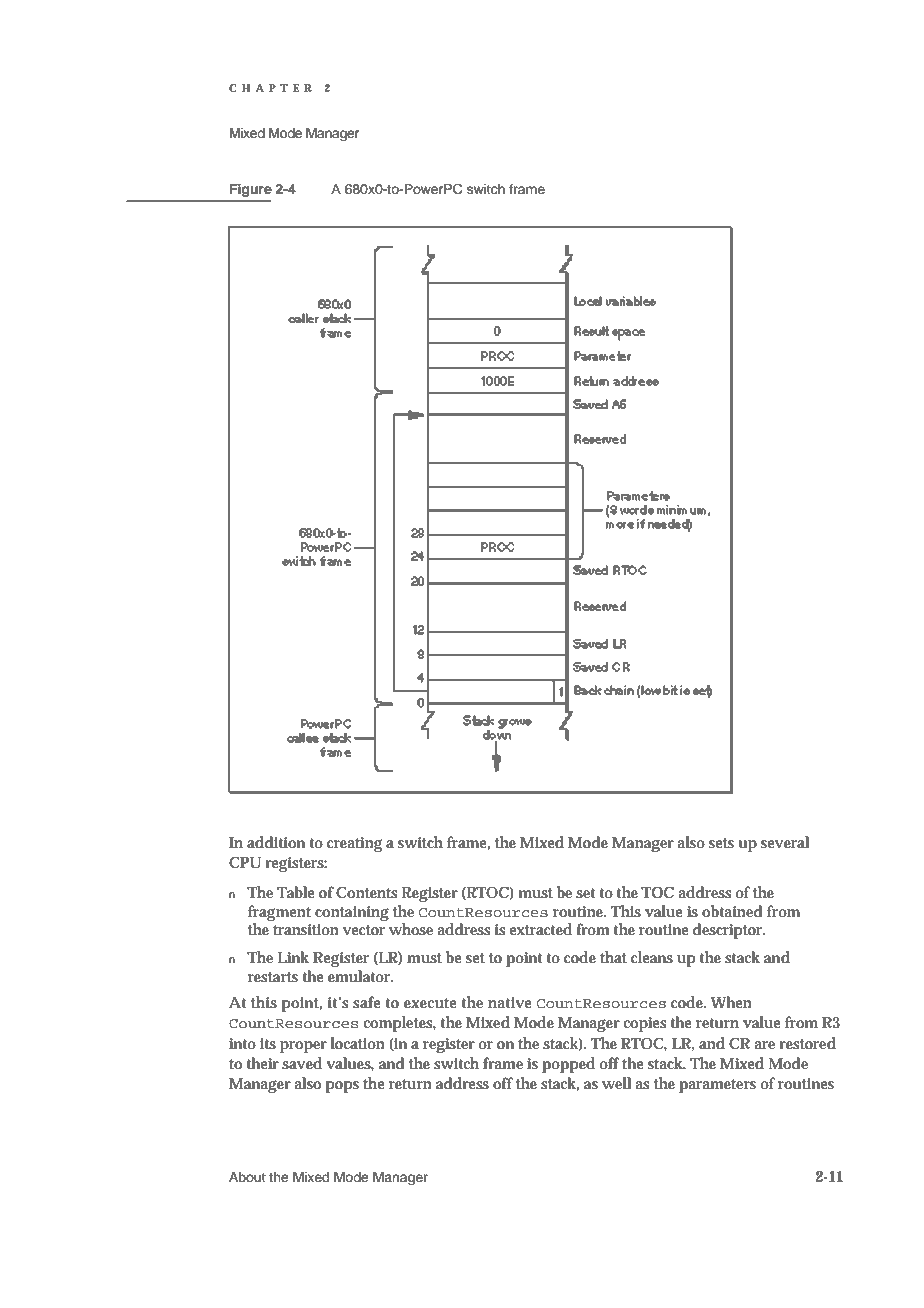 Image resolution: width=924 pixels, height=1308 pixels. Describe the element at coordinates (279, 913) in the screenshot. I see `fragment` at that location.
